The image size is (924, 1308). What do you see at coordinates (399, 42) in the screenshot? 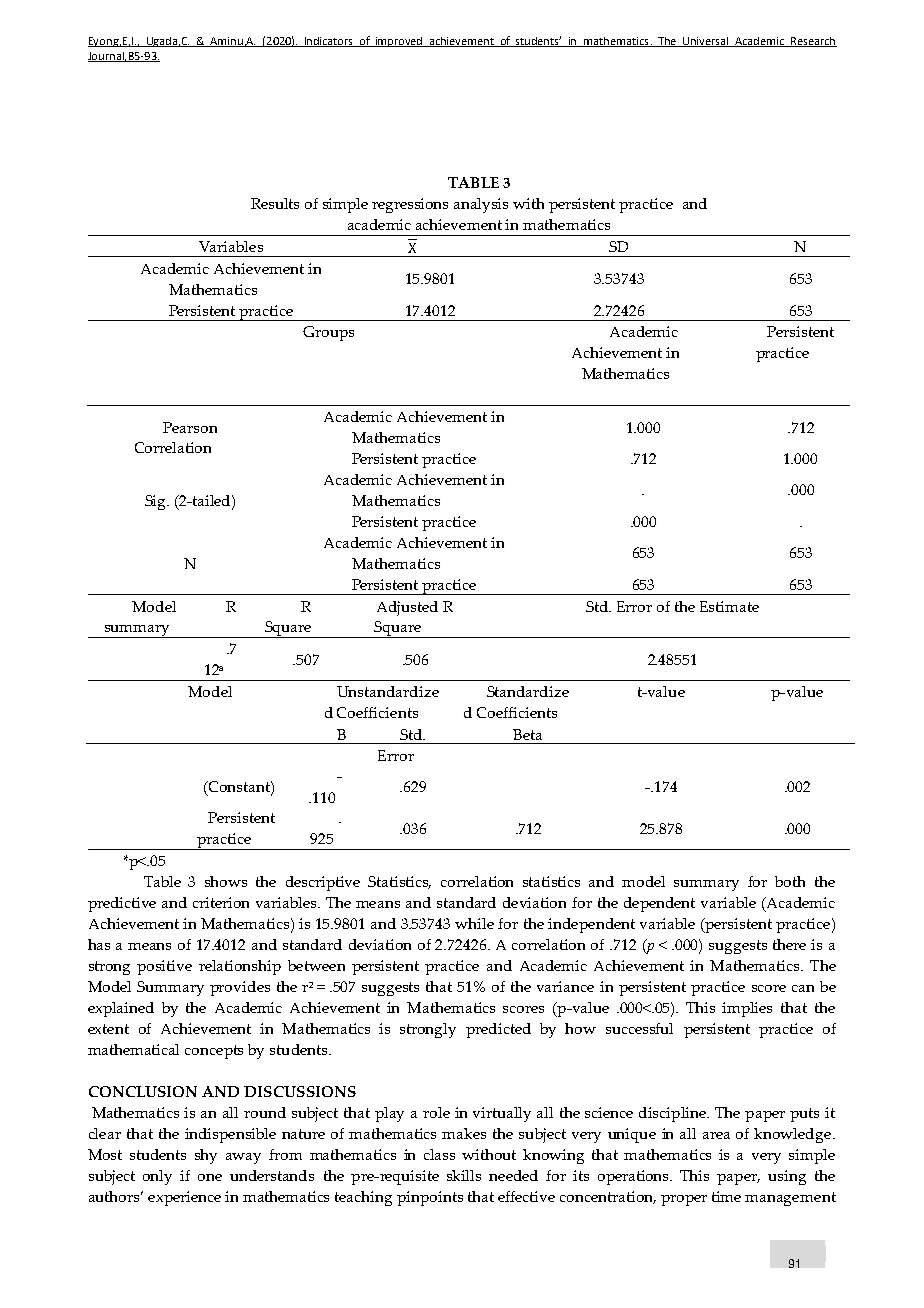
I see `improved` at bounding box center [399, 42].
